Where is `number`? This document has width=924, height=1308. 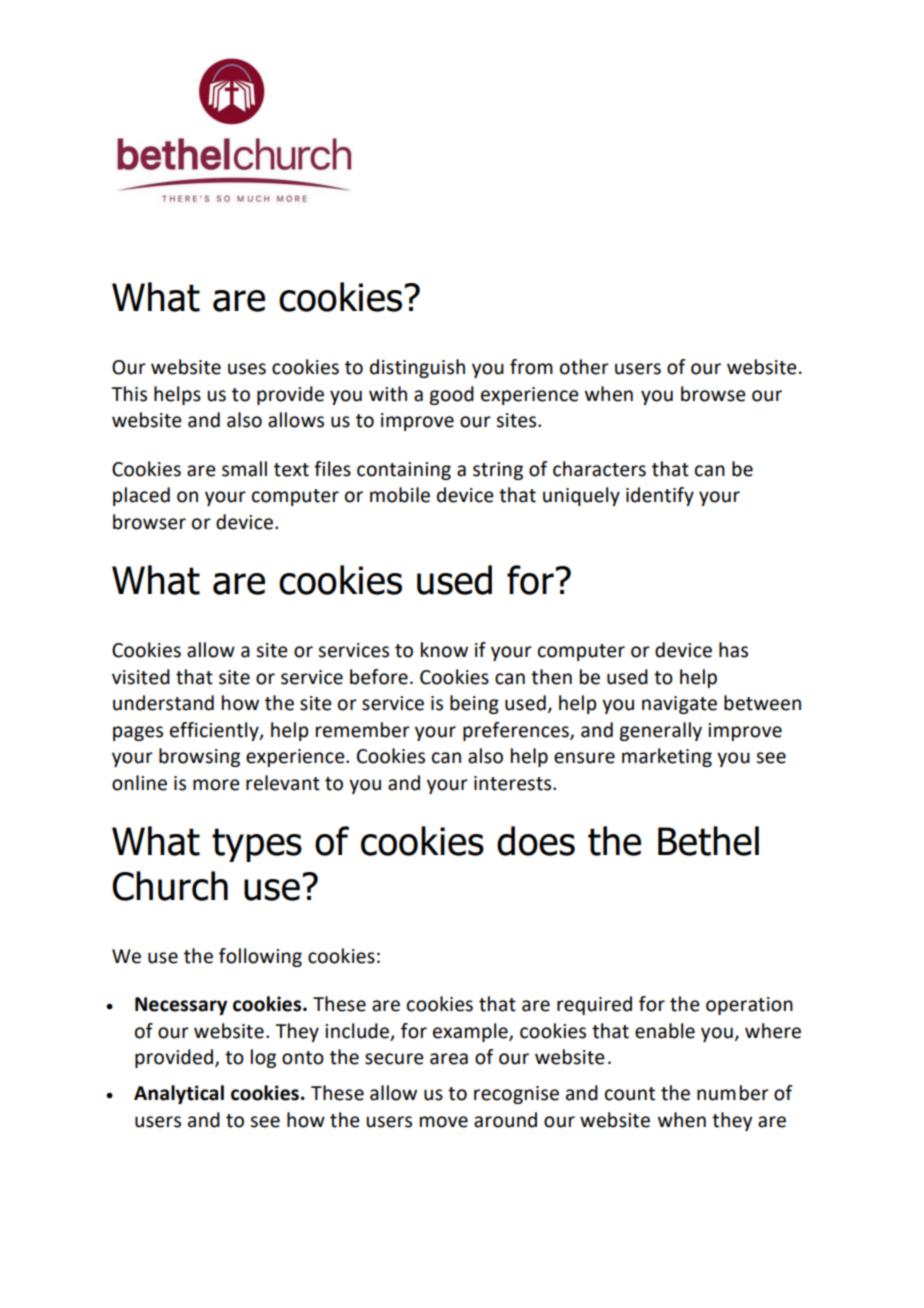 number is located at coordinates (733, 1093).
